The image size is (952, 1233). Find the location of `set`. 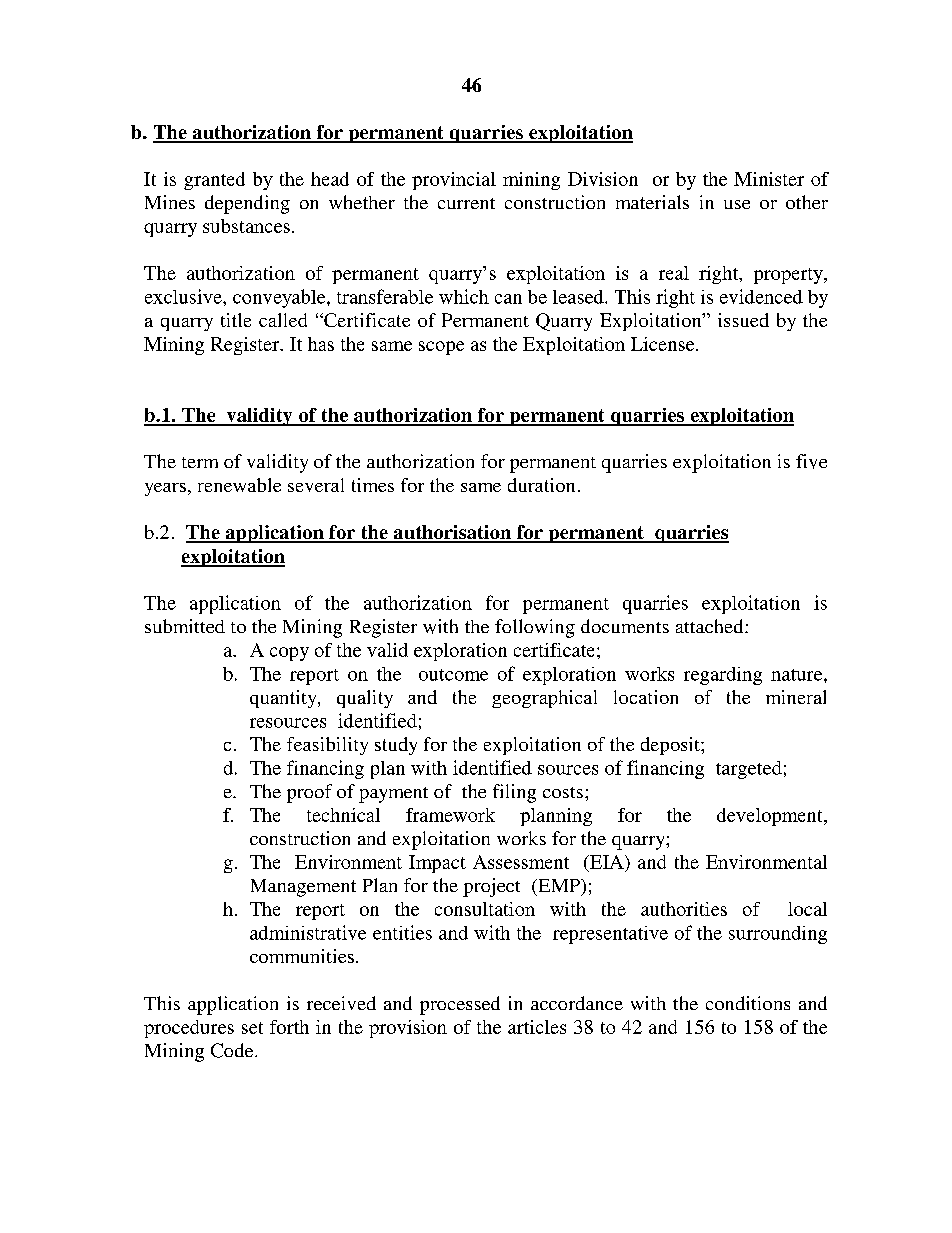

set is located at coordinates (252, 1028).
